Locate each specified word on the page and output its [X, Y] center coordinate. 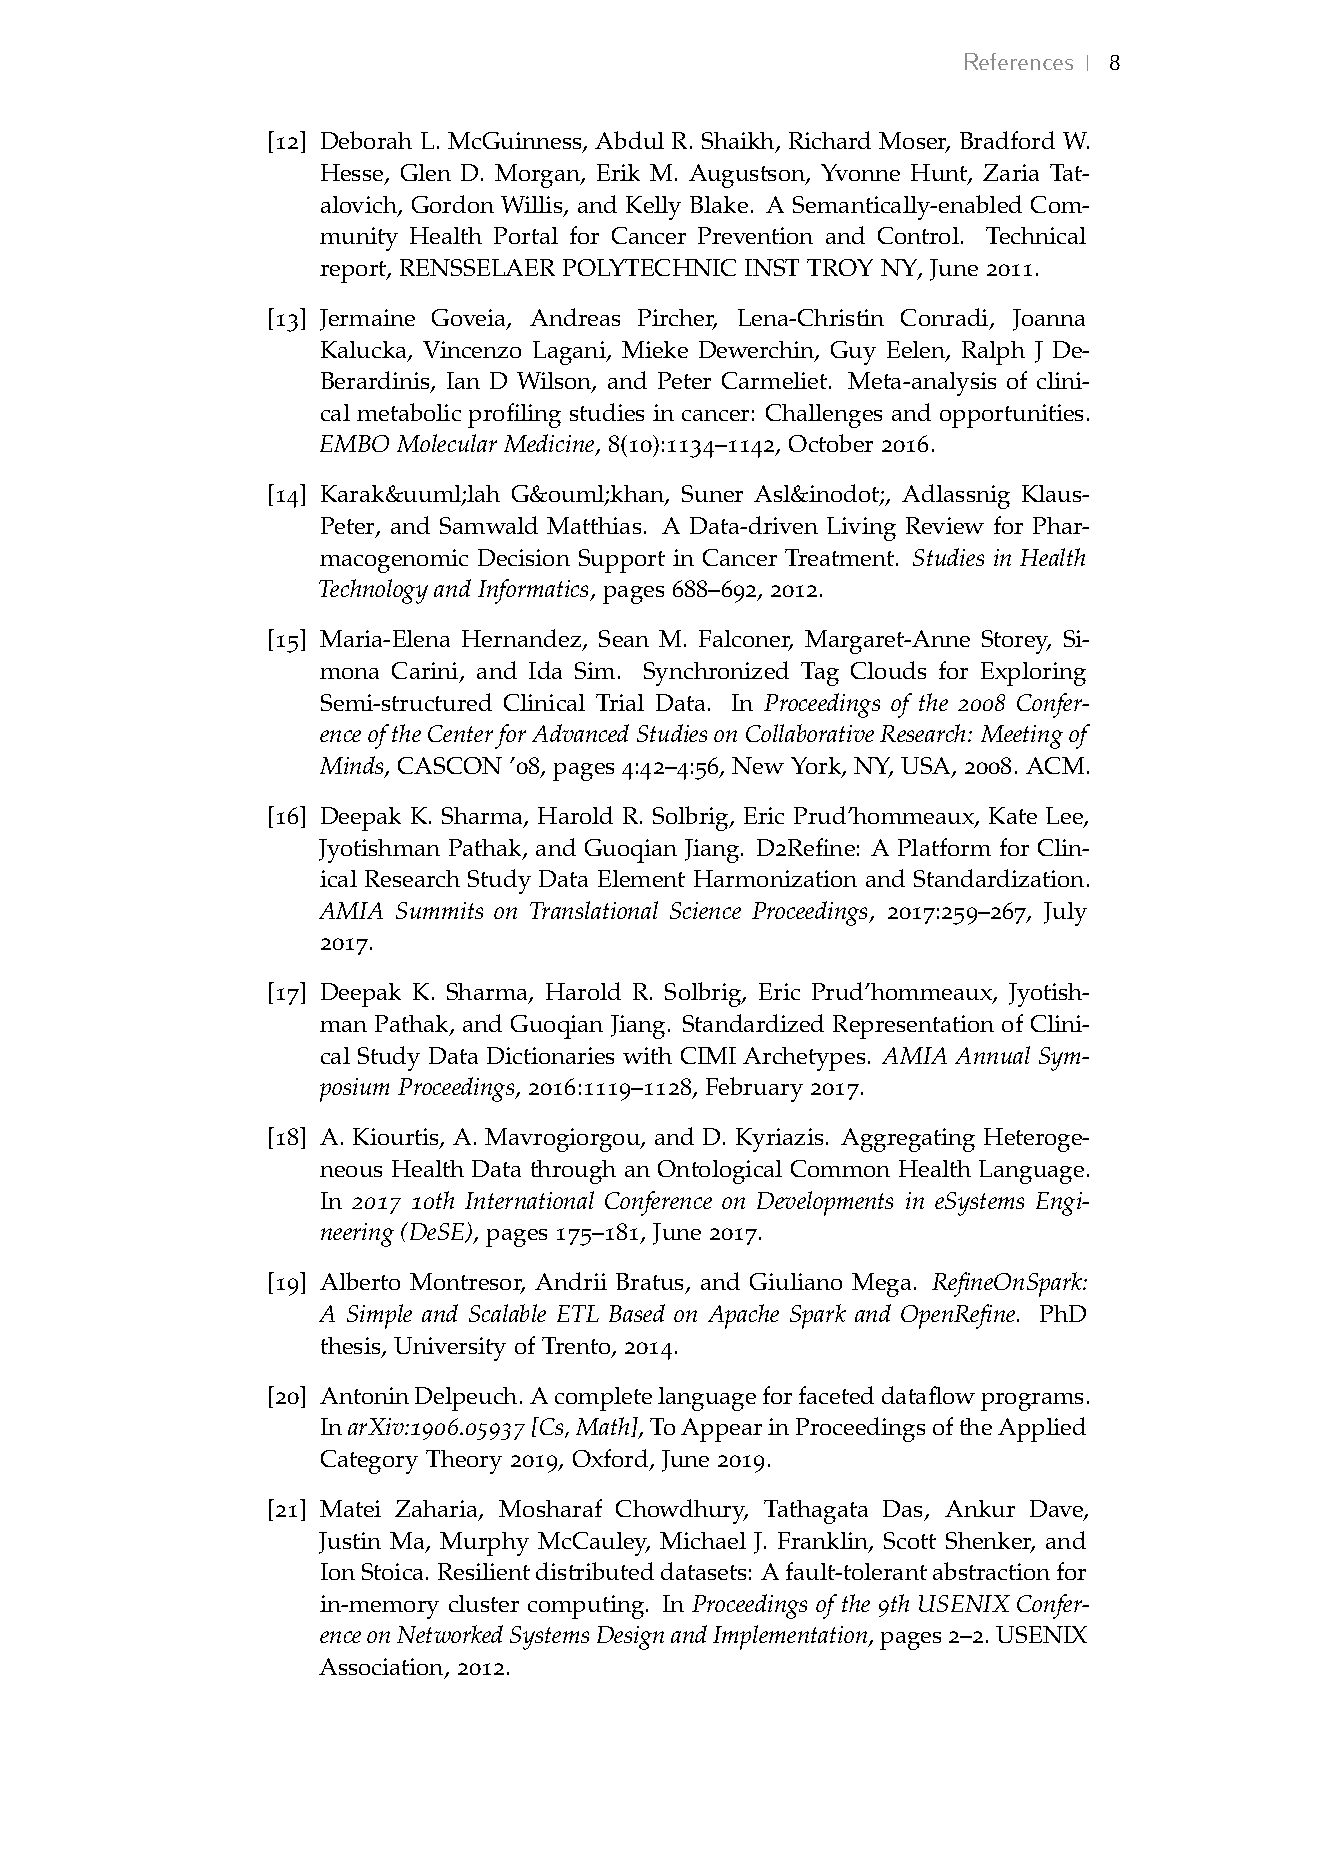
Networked [450, 1634]
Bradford [1007, 140]
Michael [703, 1540]
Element [641, 878]
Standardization [999, 878]
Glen [426, 172]
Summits [439, 910]
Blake [719, 204]
